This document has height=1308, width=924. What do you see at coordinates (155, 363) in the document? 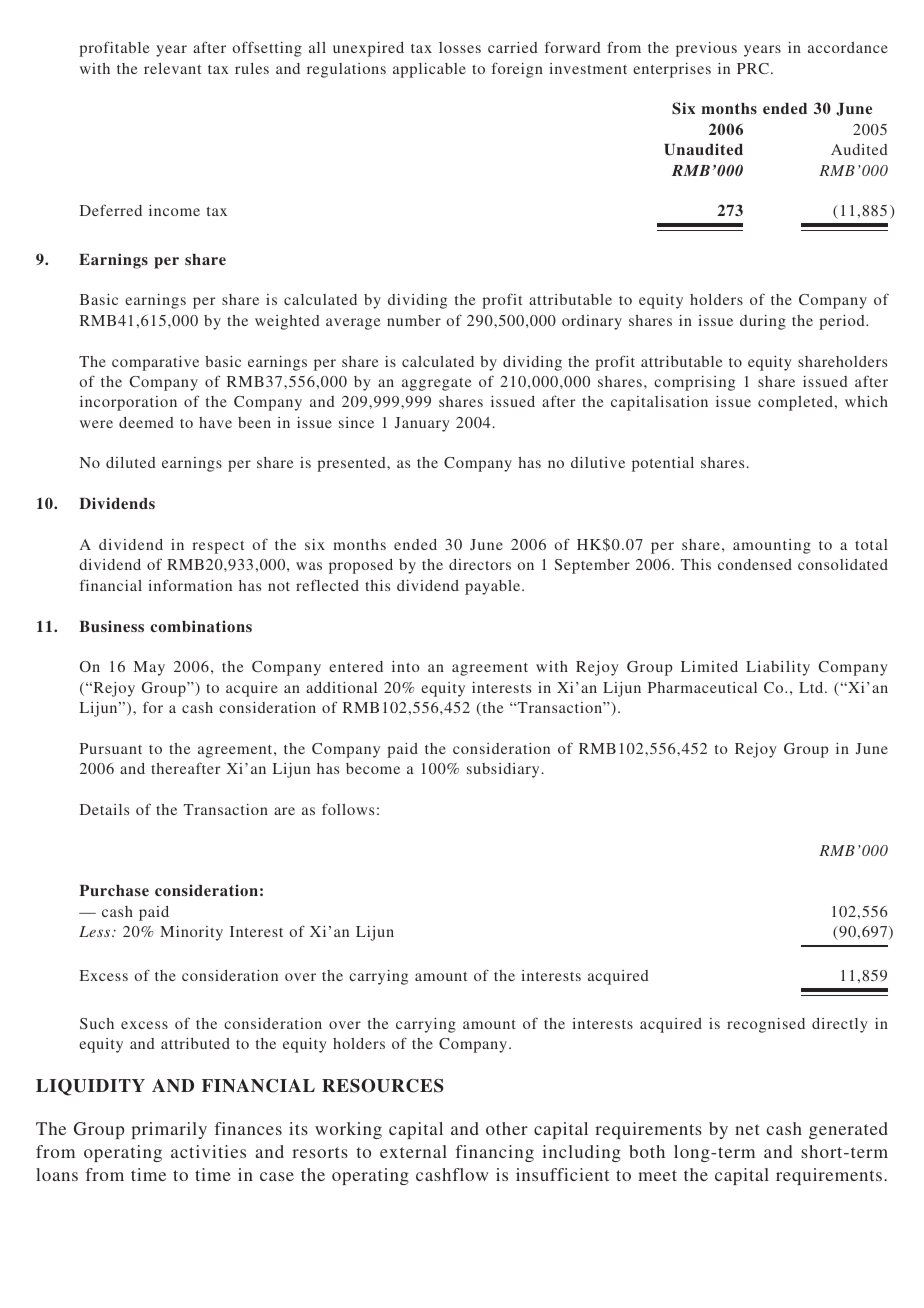
I see `comparative` at bounding box center [155, 363].
